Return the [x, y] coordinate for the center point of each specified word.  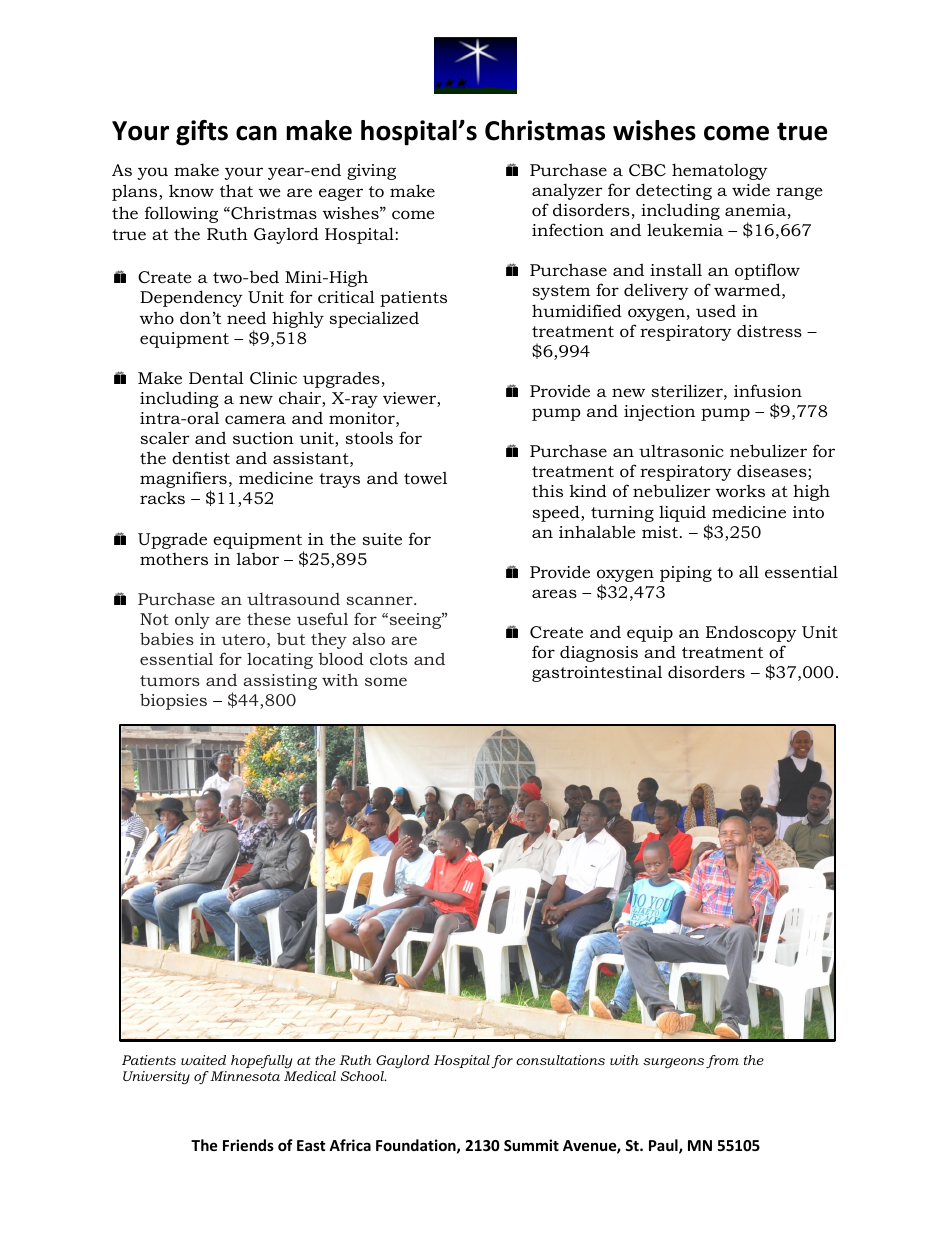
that [236, 190]
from [722, 1061]
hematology [720, 171]
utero [243, 639]
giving [371, 172]
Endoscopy [751, 634]
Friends [248, 1145]
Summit [531, 1145]
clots [389, 659]
